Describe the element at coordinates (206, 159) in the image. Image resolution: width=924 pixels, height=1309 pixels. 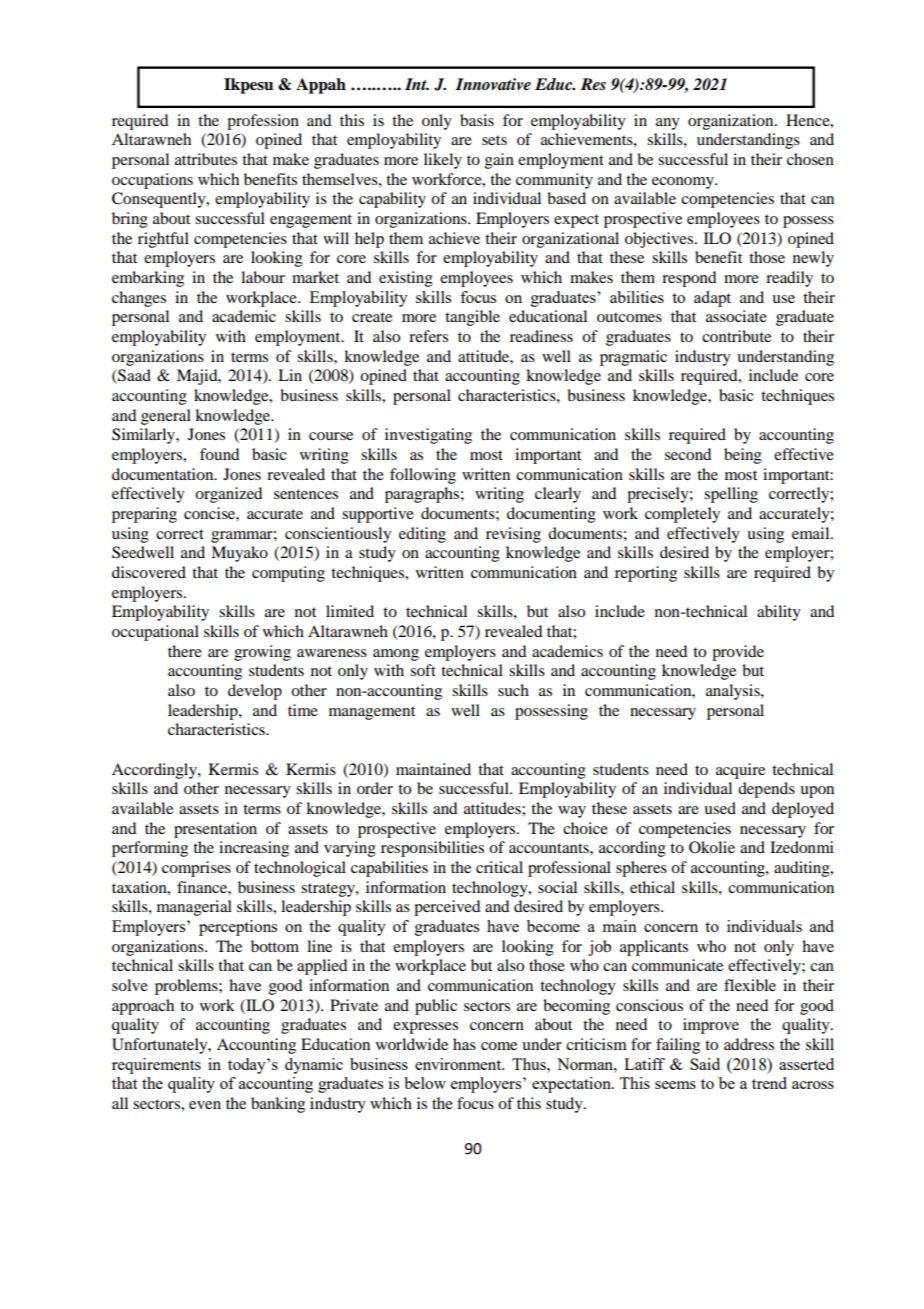
I see `attributes` at that location.
